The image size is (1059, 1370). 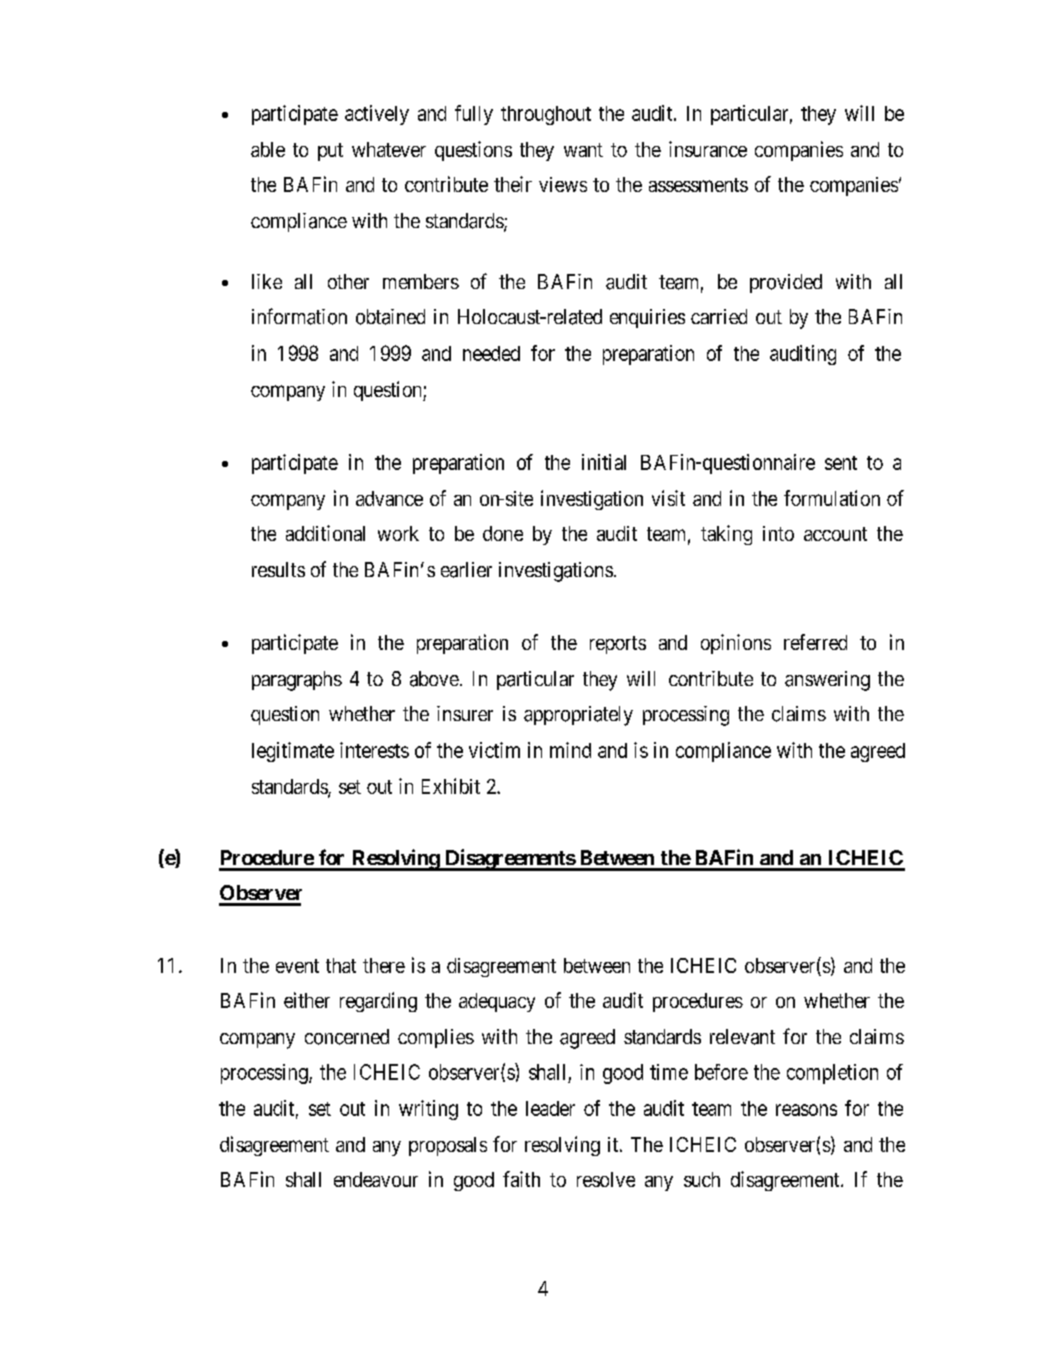 I want to click on into, so click(x=778, y=533).
